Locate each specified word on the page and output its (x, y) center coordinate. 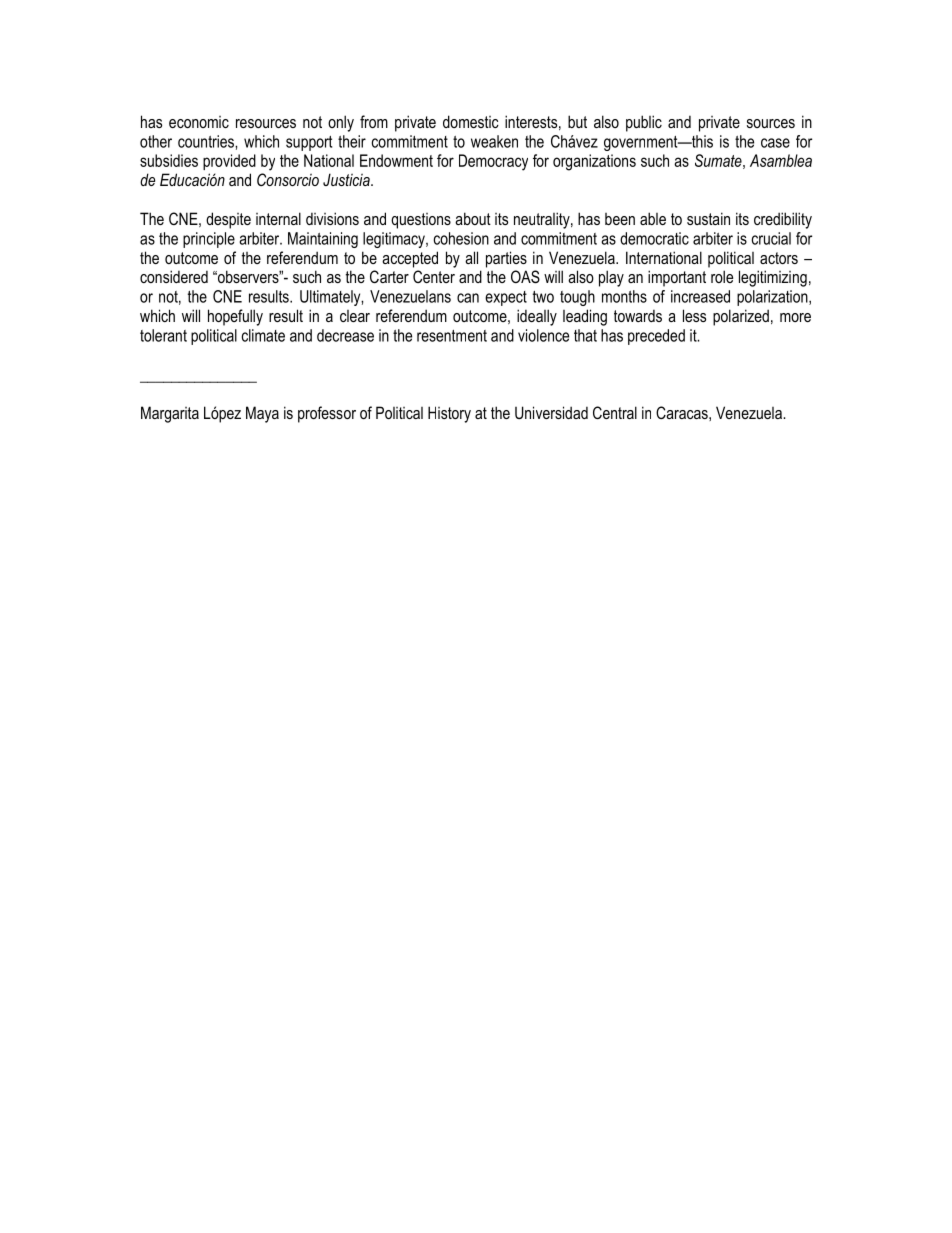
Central (615, 412)
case (775, 143)
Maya (262, 414)
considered (174, 276)
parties (506, 259)
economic (199, 122)
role (722, 276)
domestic (471, 121)
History (449, 414)
